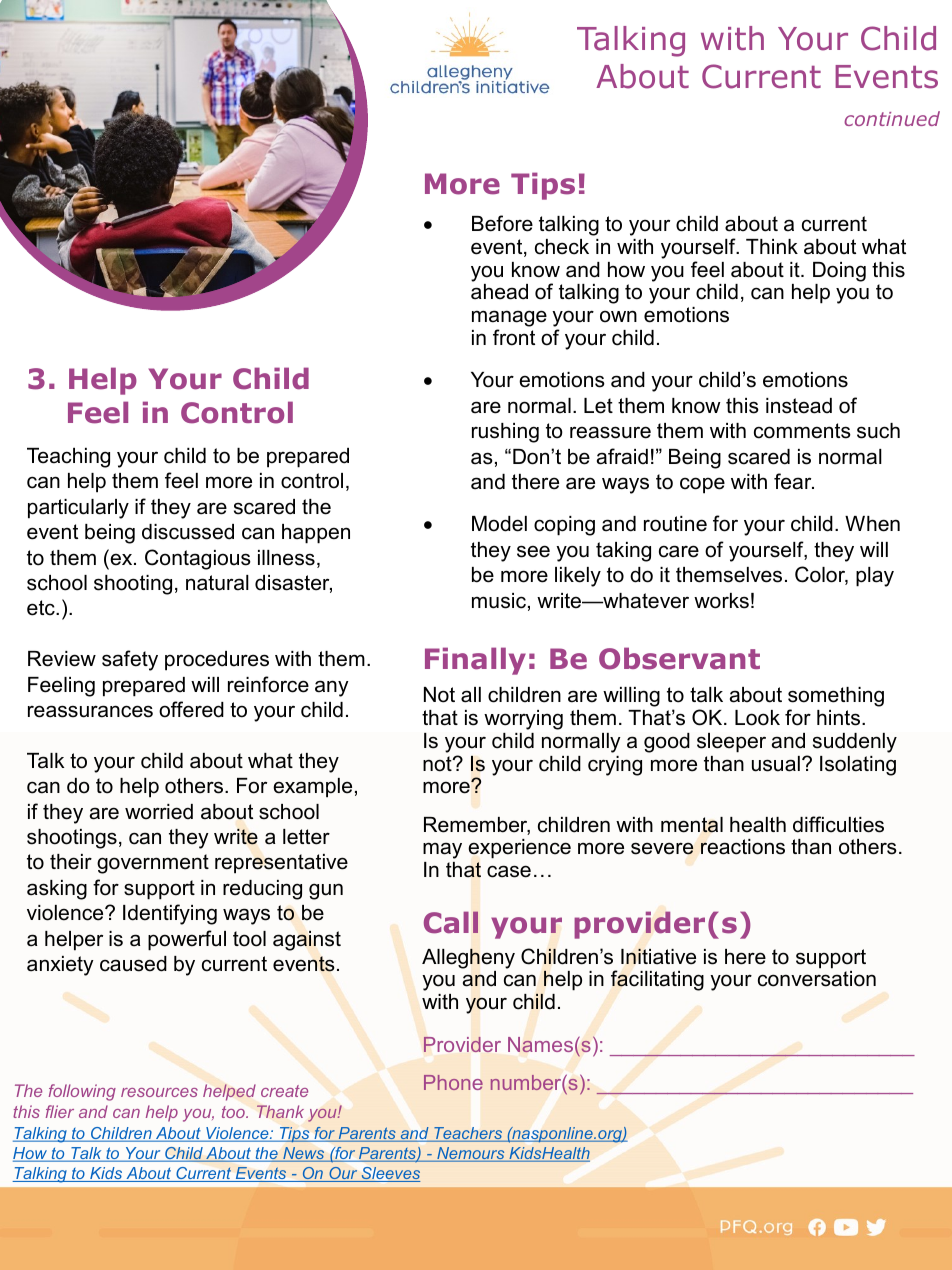  I want to click on particularly, so click(78, 509).
